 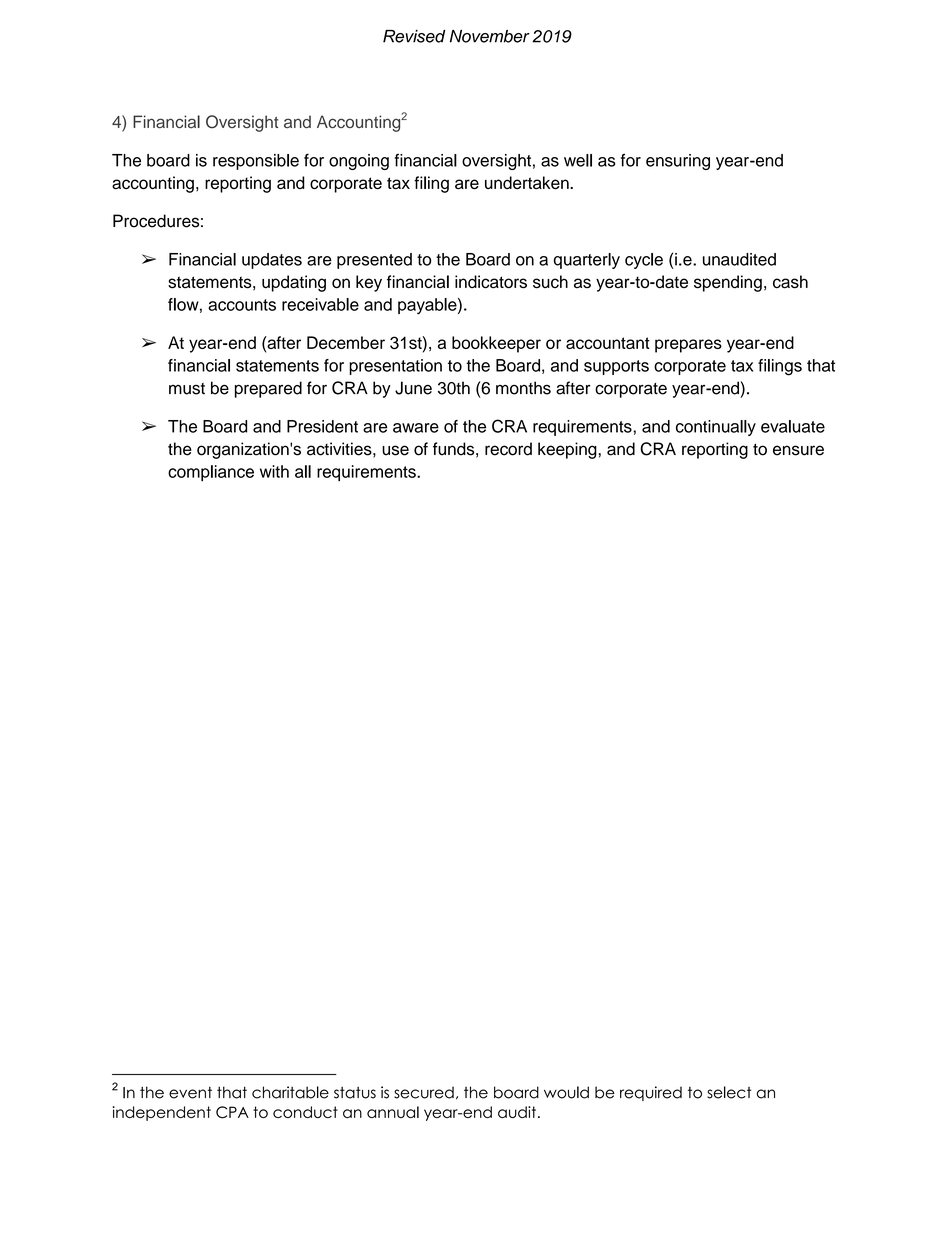 I want to click on months, so click(x=523, y=388).
